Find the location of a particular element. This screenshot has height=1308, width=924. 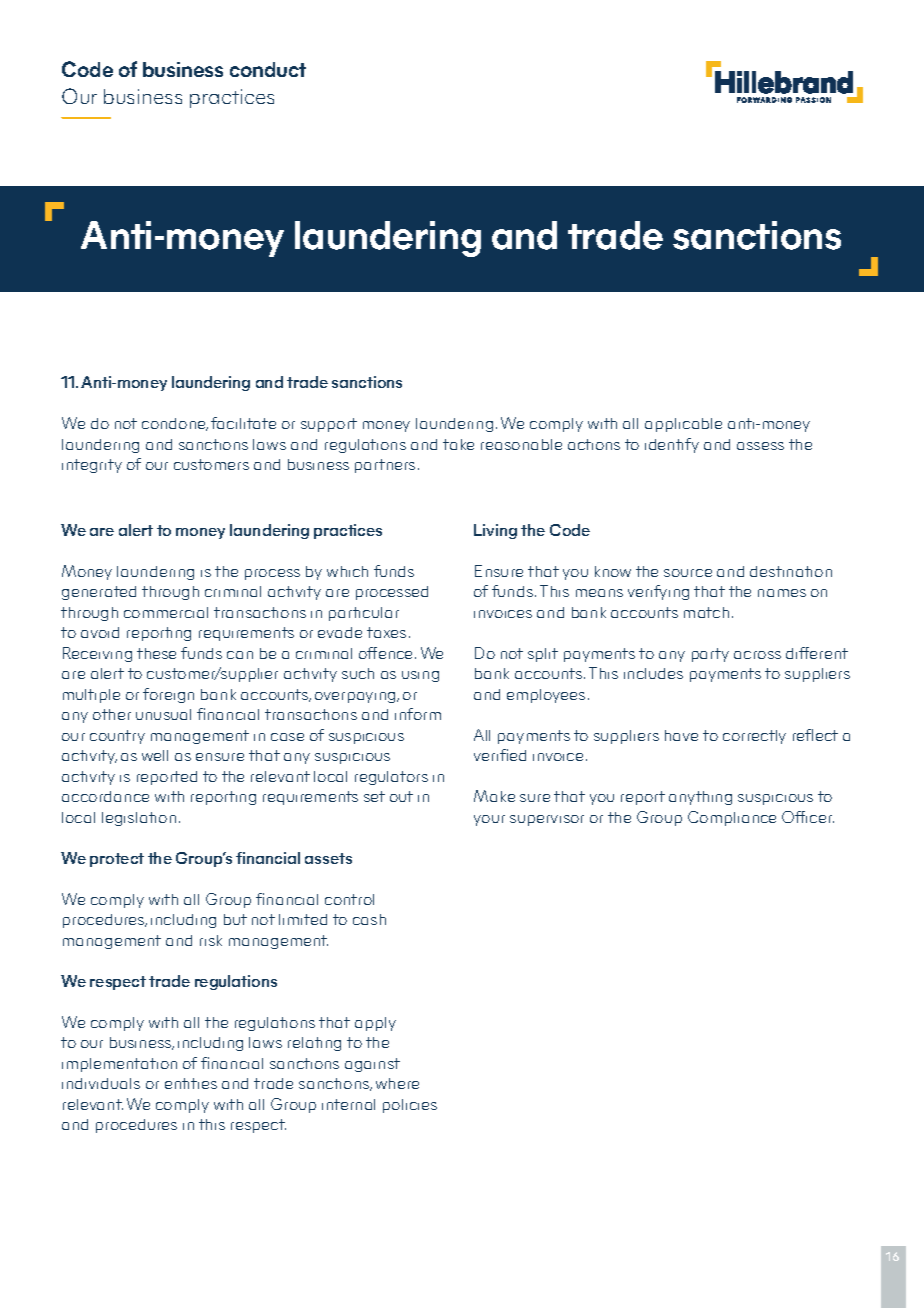

Living is located at coordinates (495, 531).
